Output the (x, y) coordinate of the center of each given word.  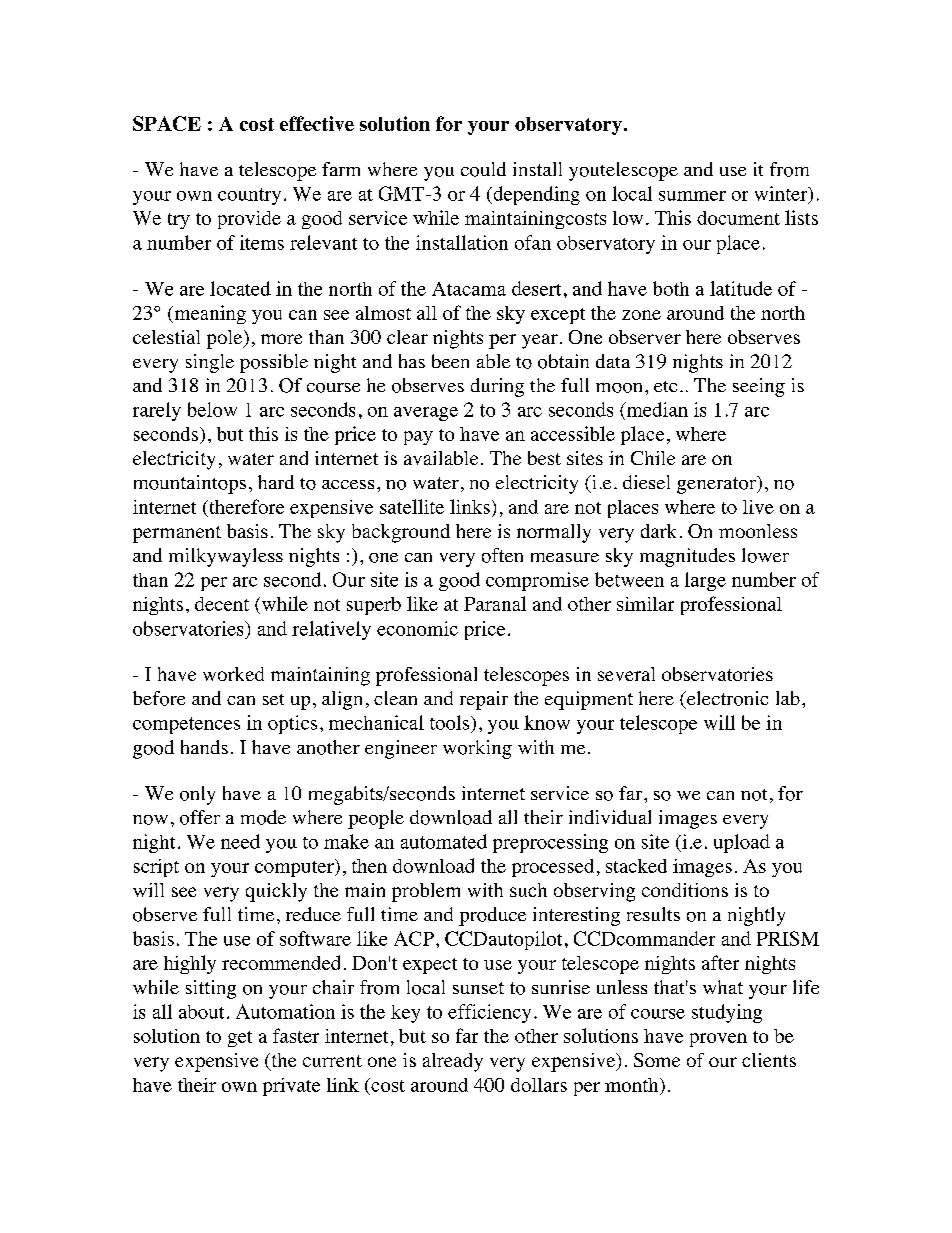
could (483, 169)
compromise (537, 581)
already (453, 1062)
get (240, 1039)
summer (692, 196)
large (705, 581)
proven (718, 1040)
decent (222, 604)
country (249, 196)
